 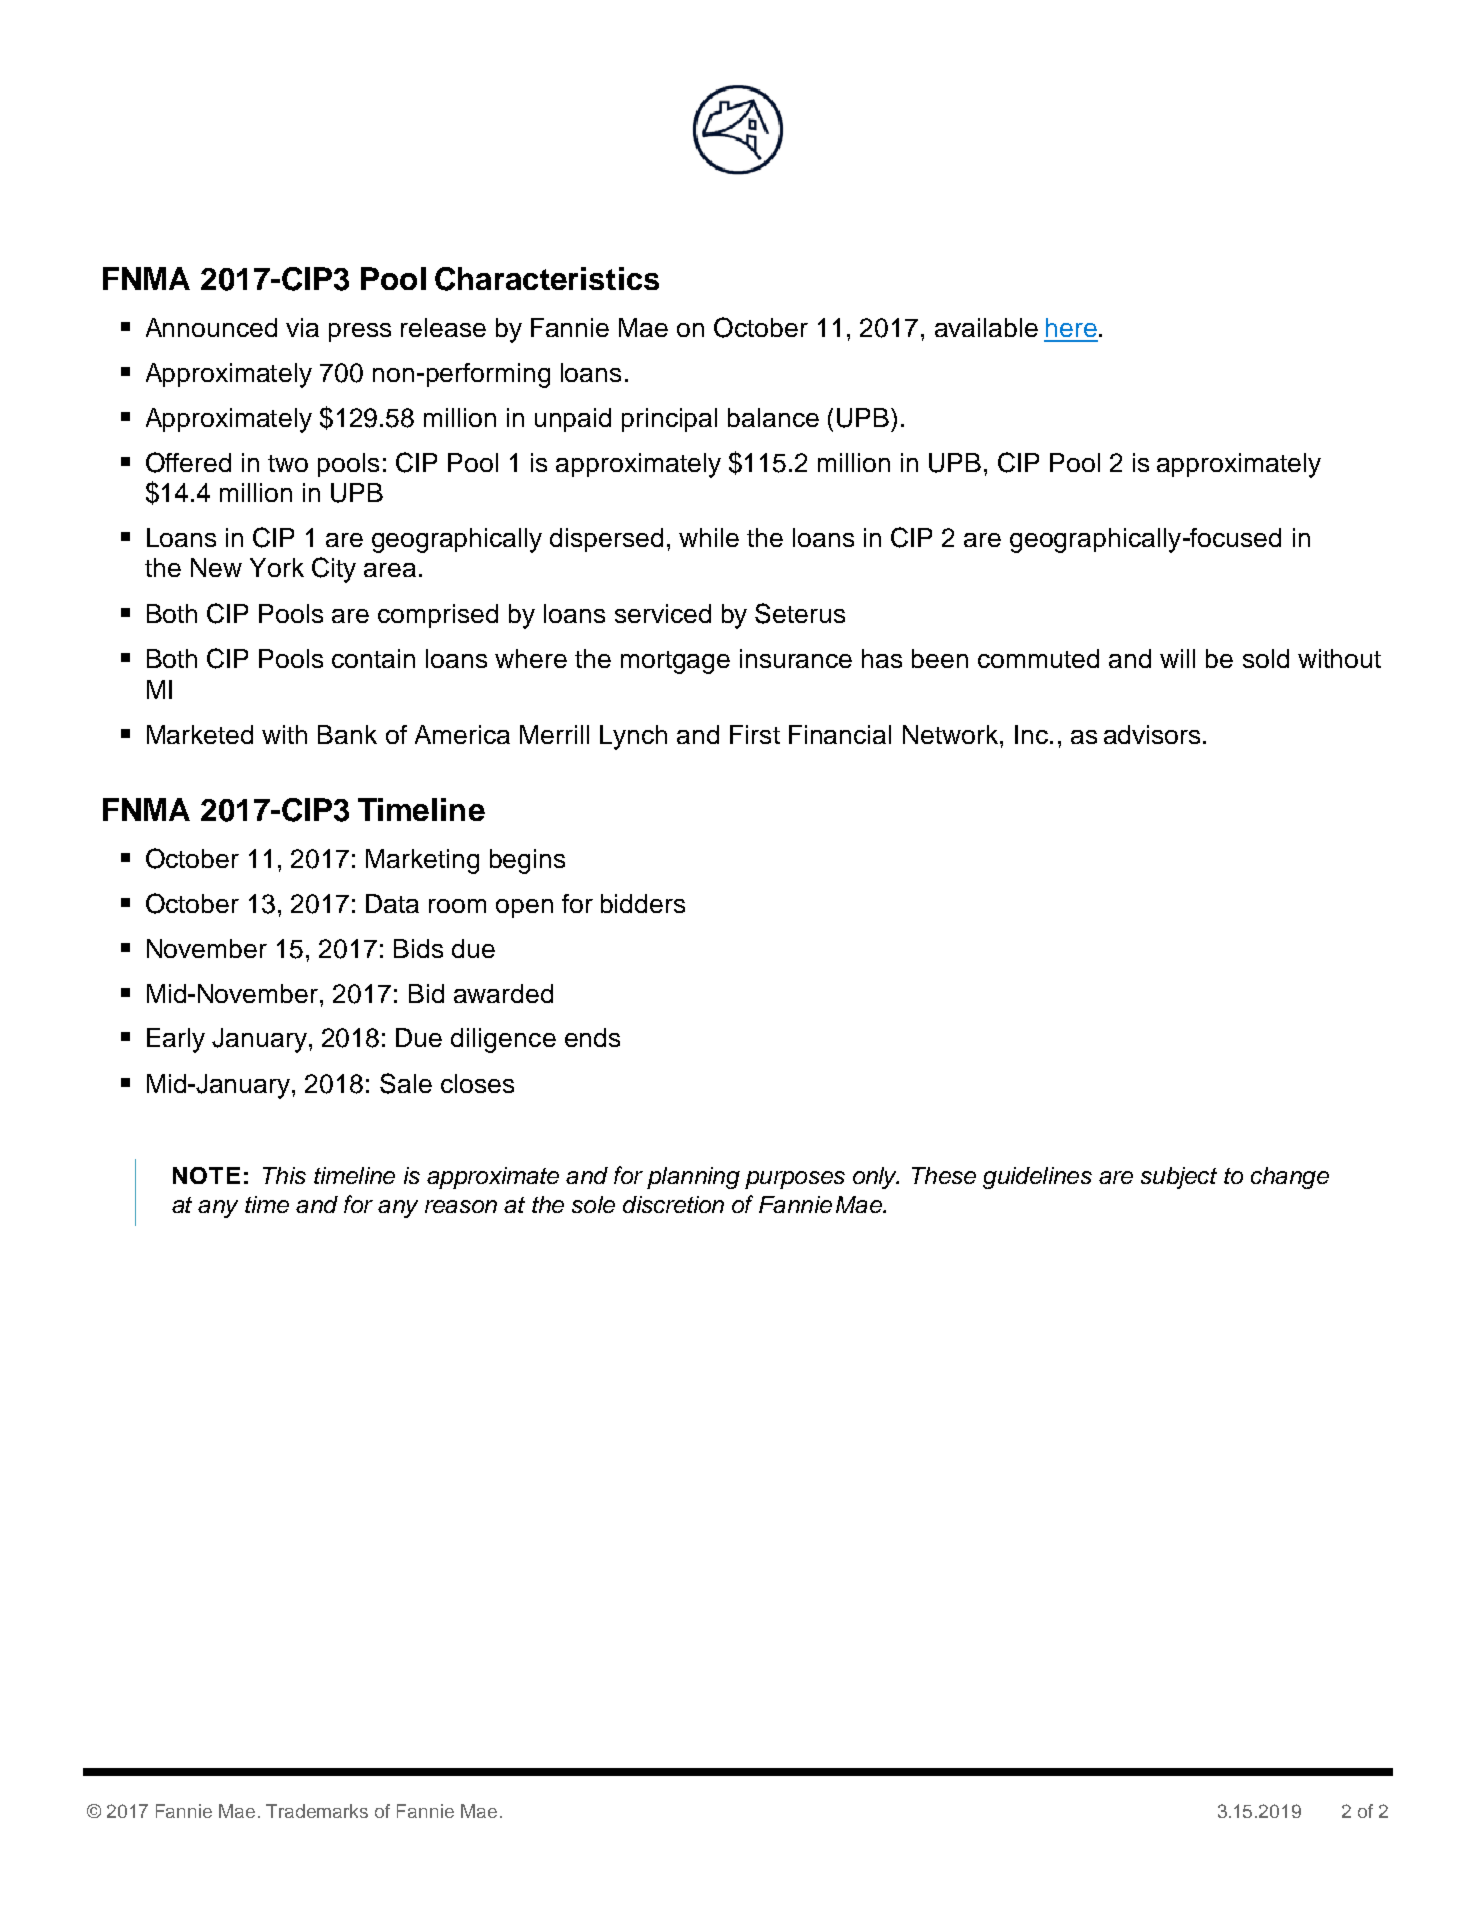 What do you see at coordinates (406, 1083) in the page?
I see `Sale` at bounding box center [406, 1083].
